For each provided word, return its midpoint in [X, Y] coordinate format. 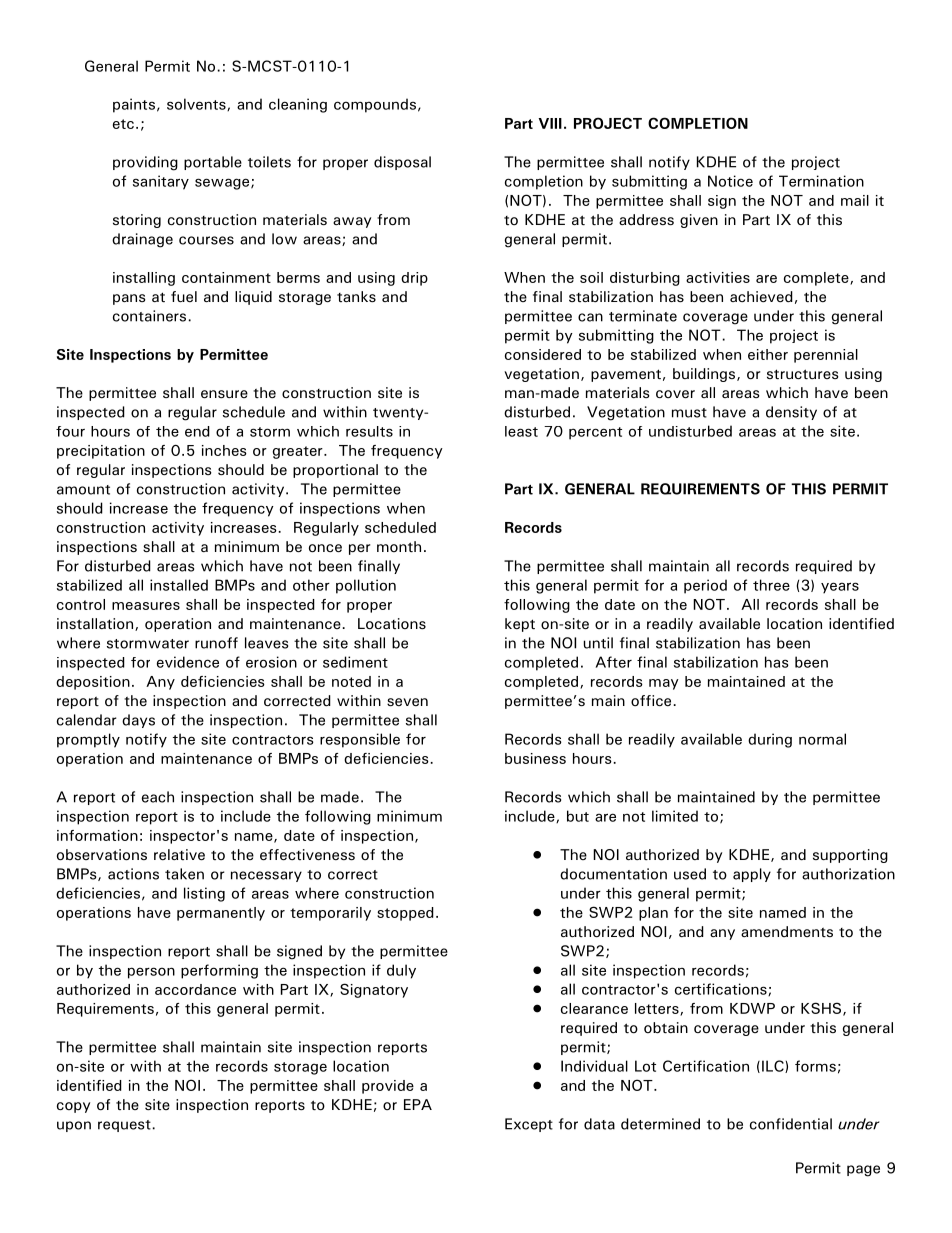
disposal [402, 163]
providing [145, 163]
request [124, 1126]
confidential [791, 1124]
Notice [730, 181]
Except [529, 1125]
